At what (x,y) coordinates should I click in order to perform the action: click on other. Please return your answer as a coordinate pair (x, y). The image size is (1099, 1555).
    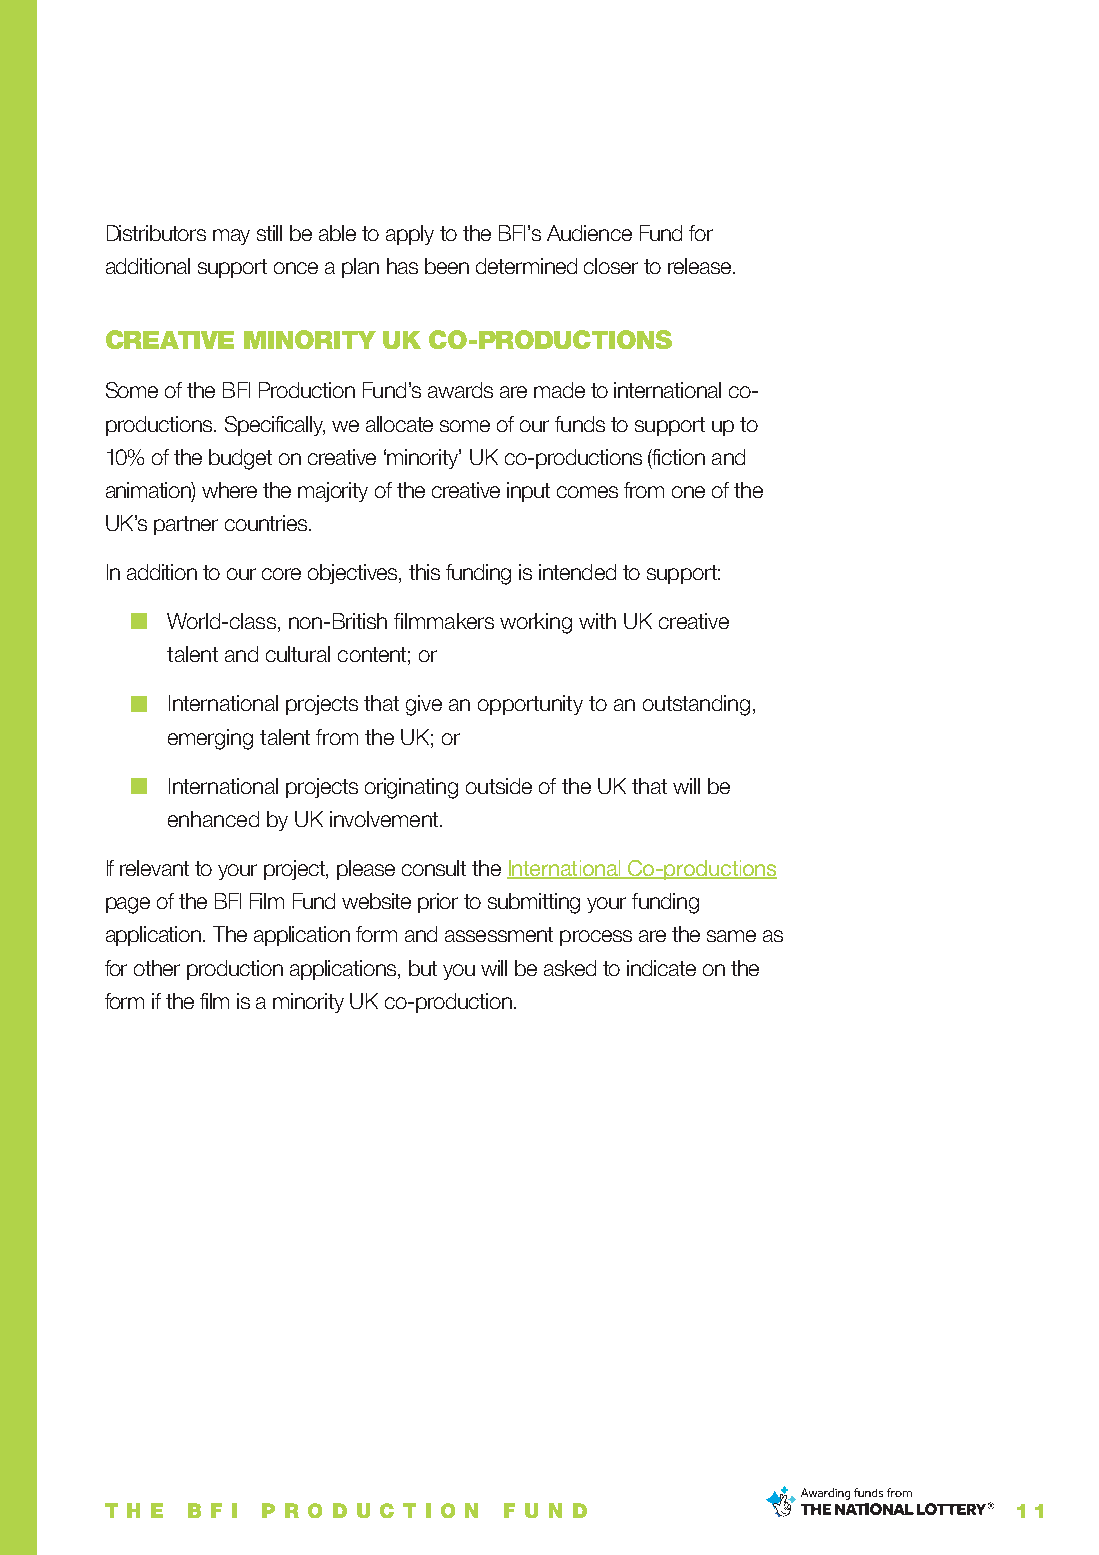
    Looking at the image, I should click on (157, 968).
